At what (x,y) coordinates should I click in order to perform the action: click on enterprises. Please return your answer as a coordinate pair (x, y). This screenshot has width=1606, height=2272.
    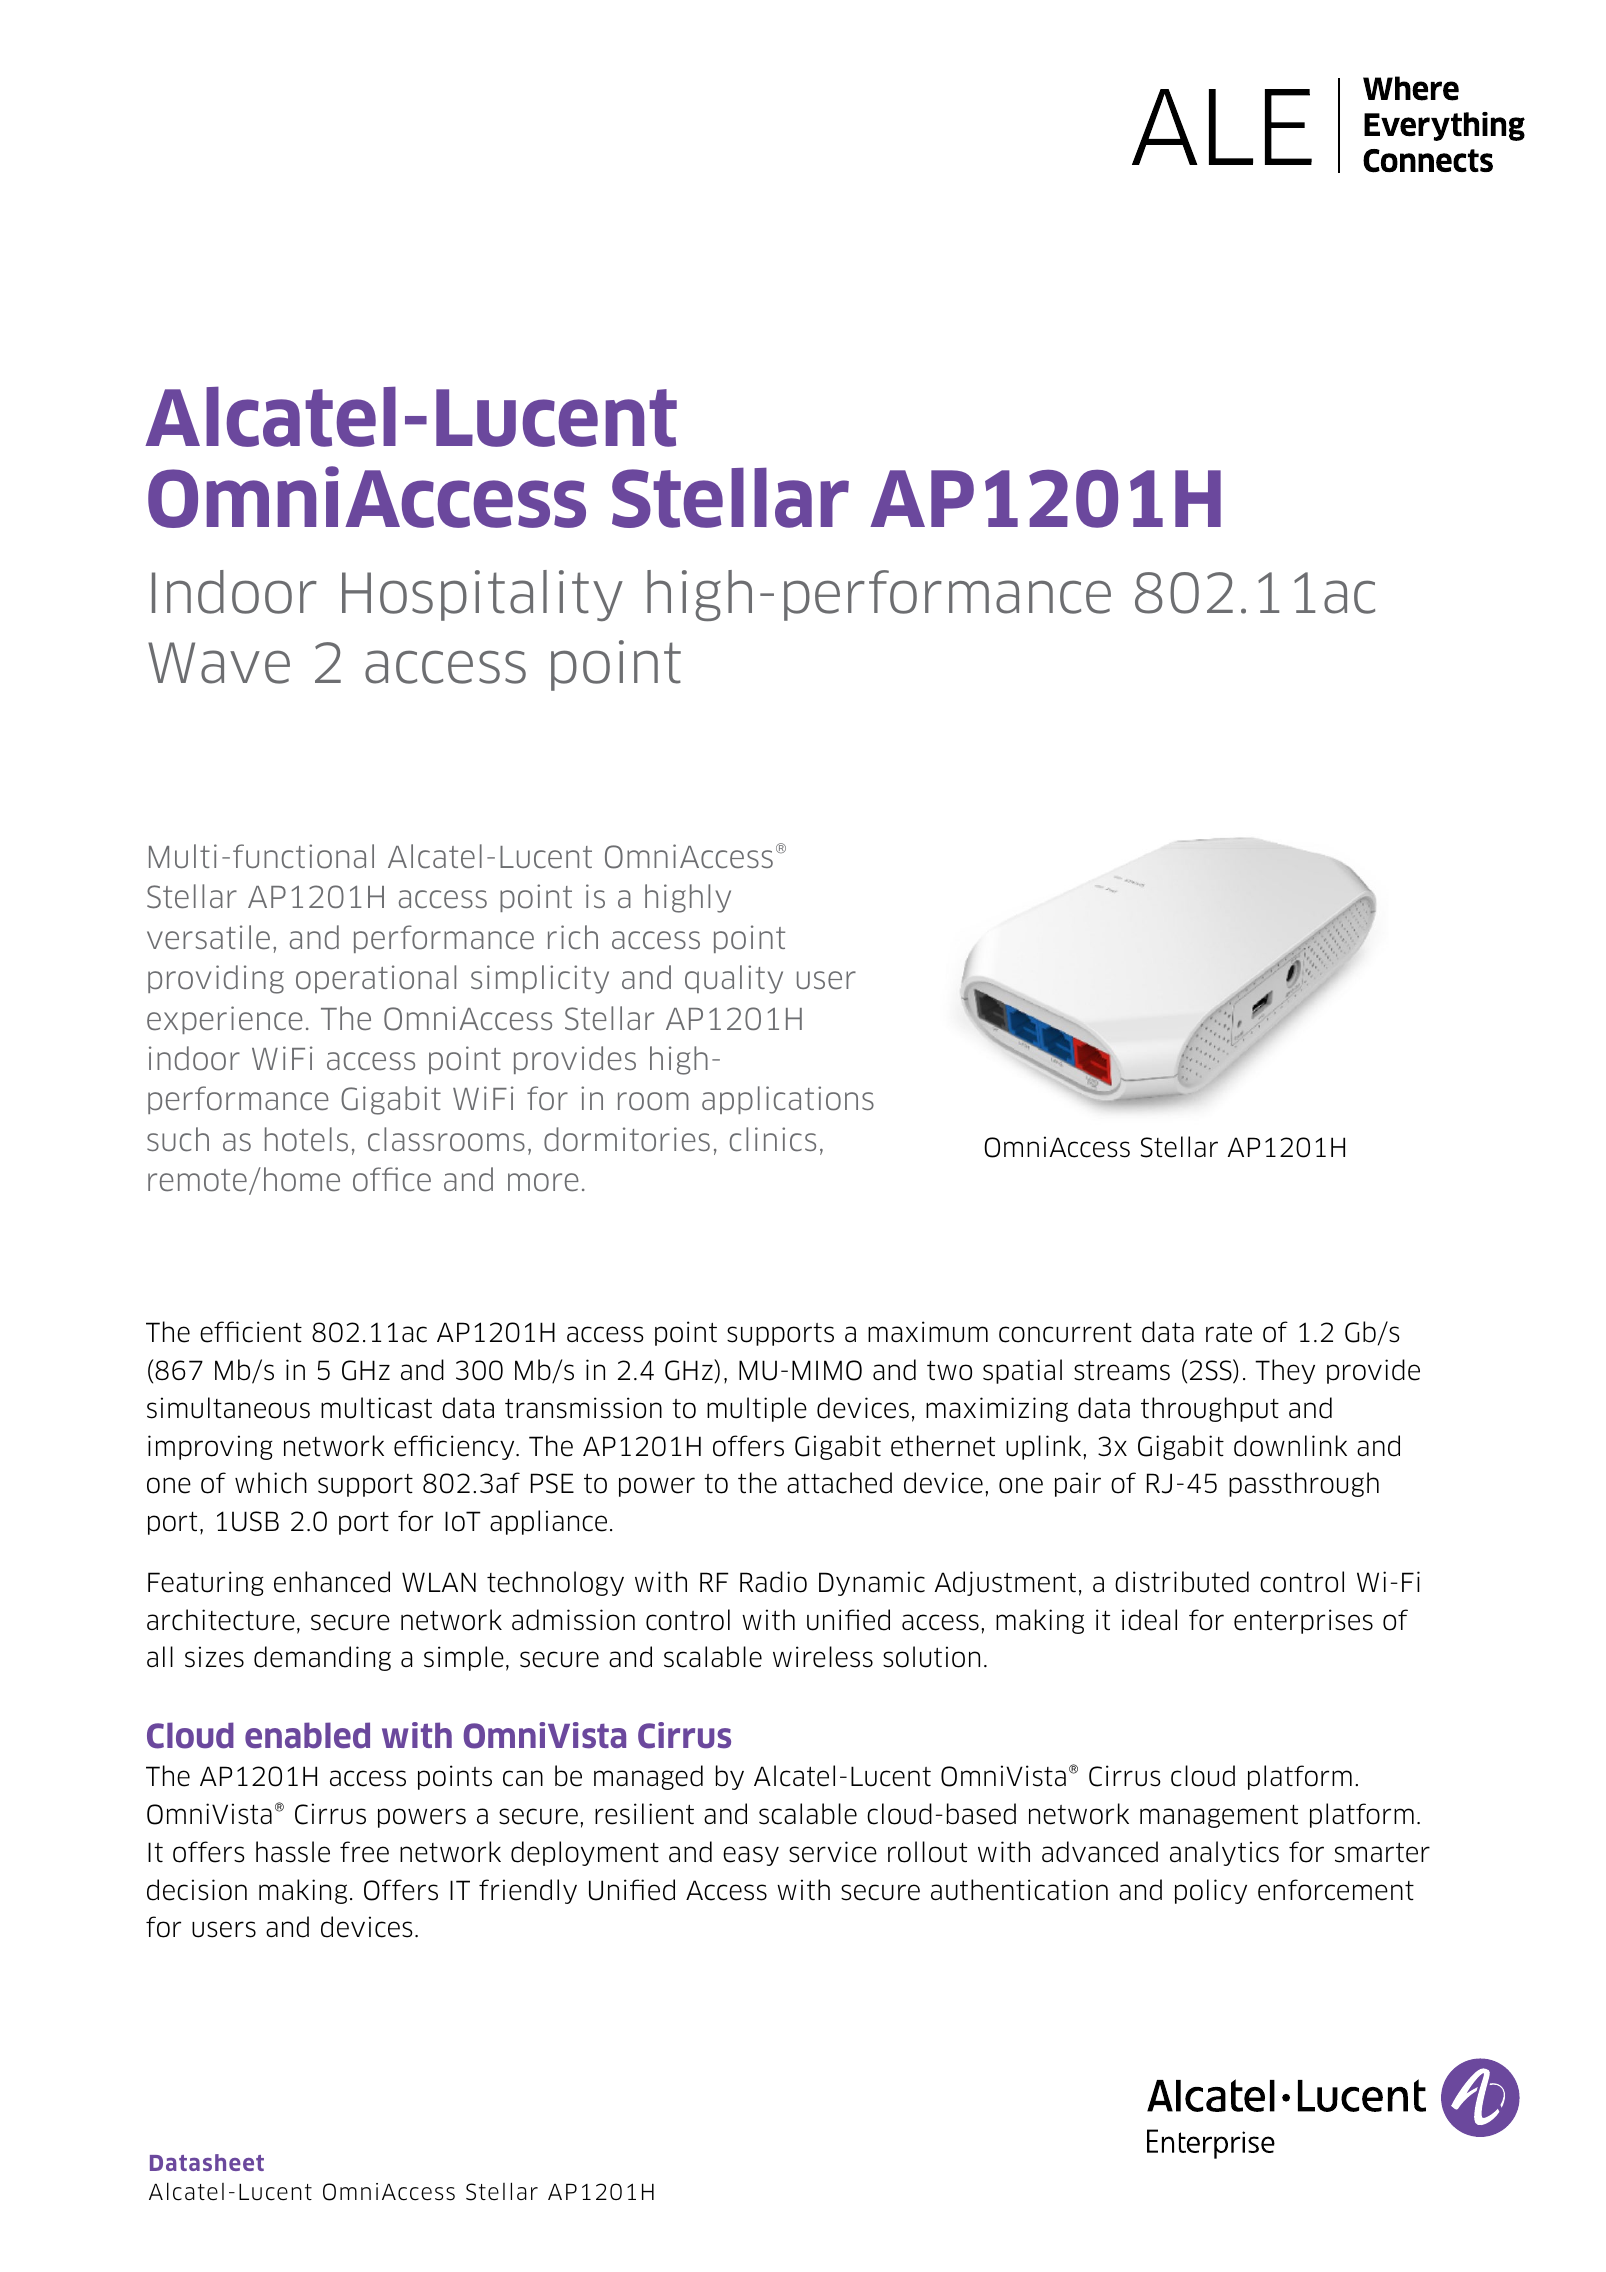
    Looking at the image, I should click on (1303, 1621).
